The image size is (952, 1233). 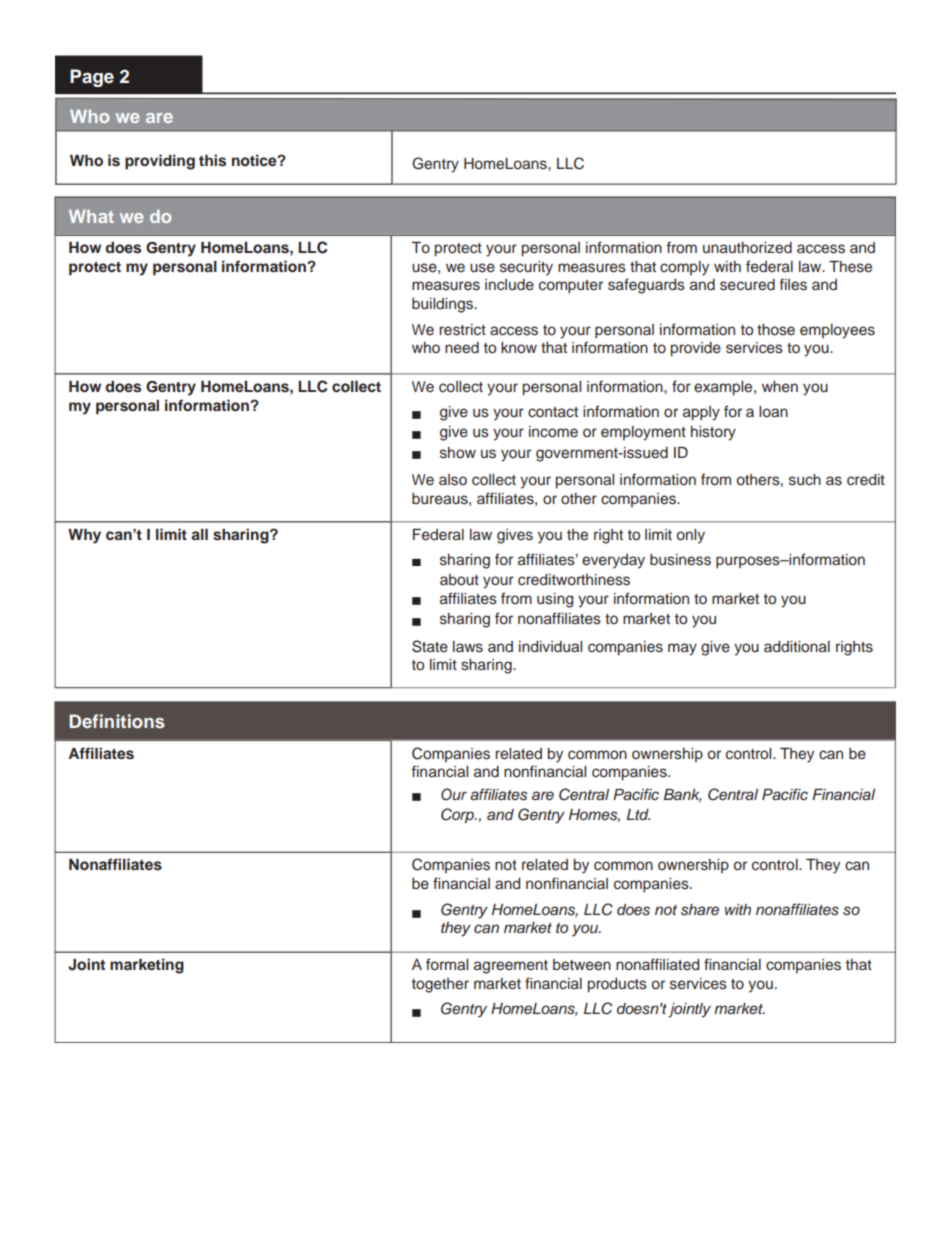 I want to click on Page, so click(x=92, y=78).
